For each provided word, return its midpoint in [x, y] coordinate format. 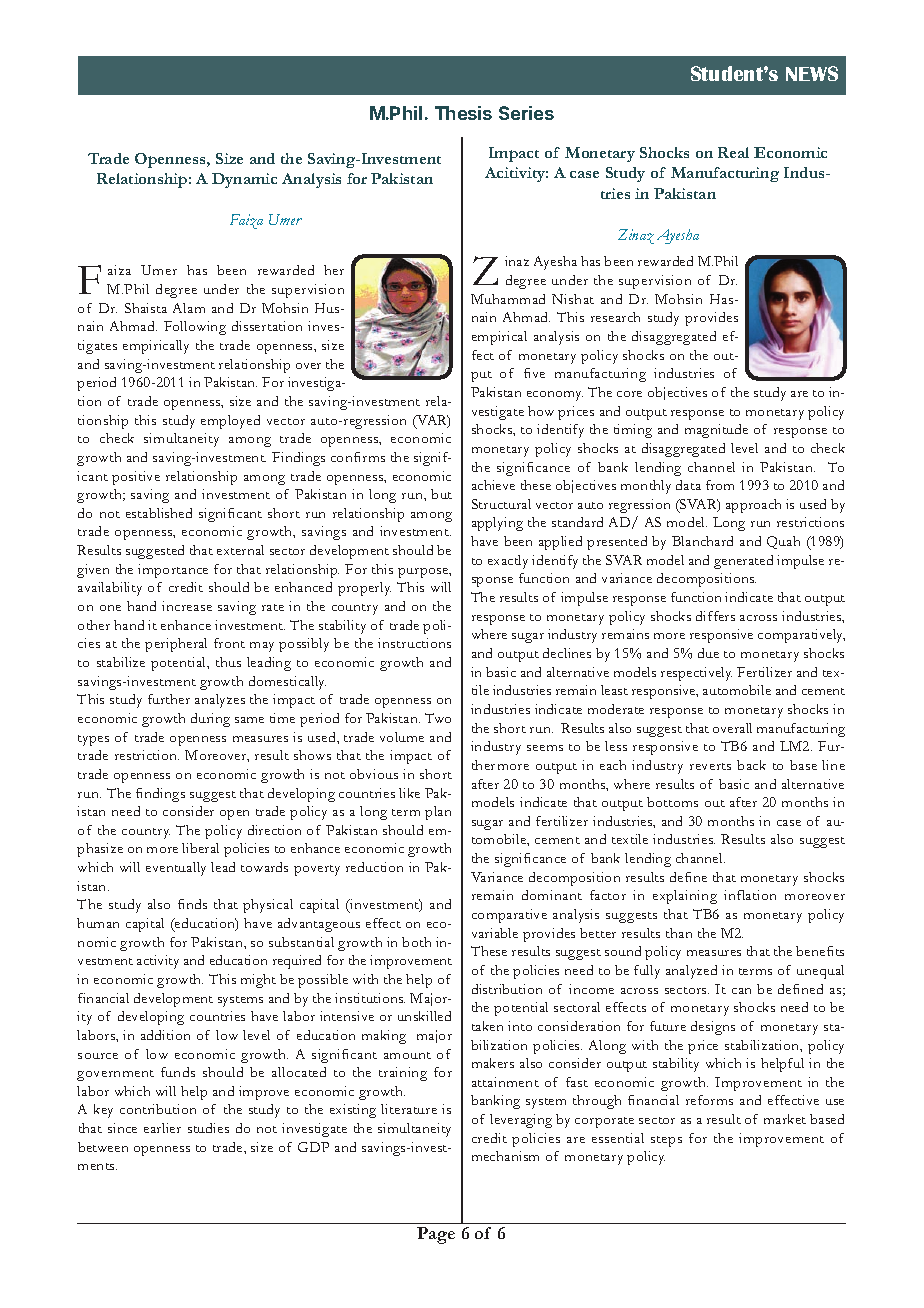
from [720, 485]
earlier [162, 1128]
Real [733, 152]
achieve [493, 485]
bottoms [672, 802]
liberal [200, 848]
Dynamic [244, 180]
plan [438, 813]
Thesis [463, 113]
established [159, 513]
